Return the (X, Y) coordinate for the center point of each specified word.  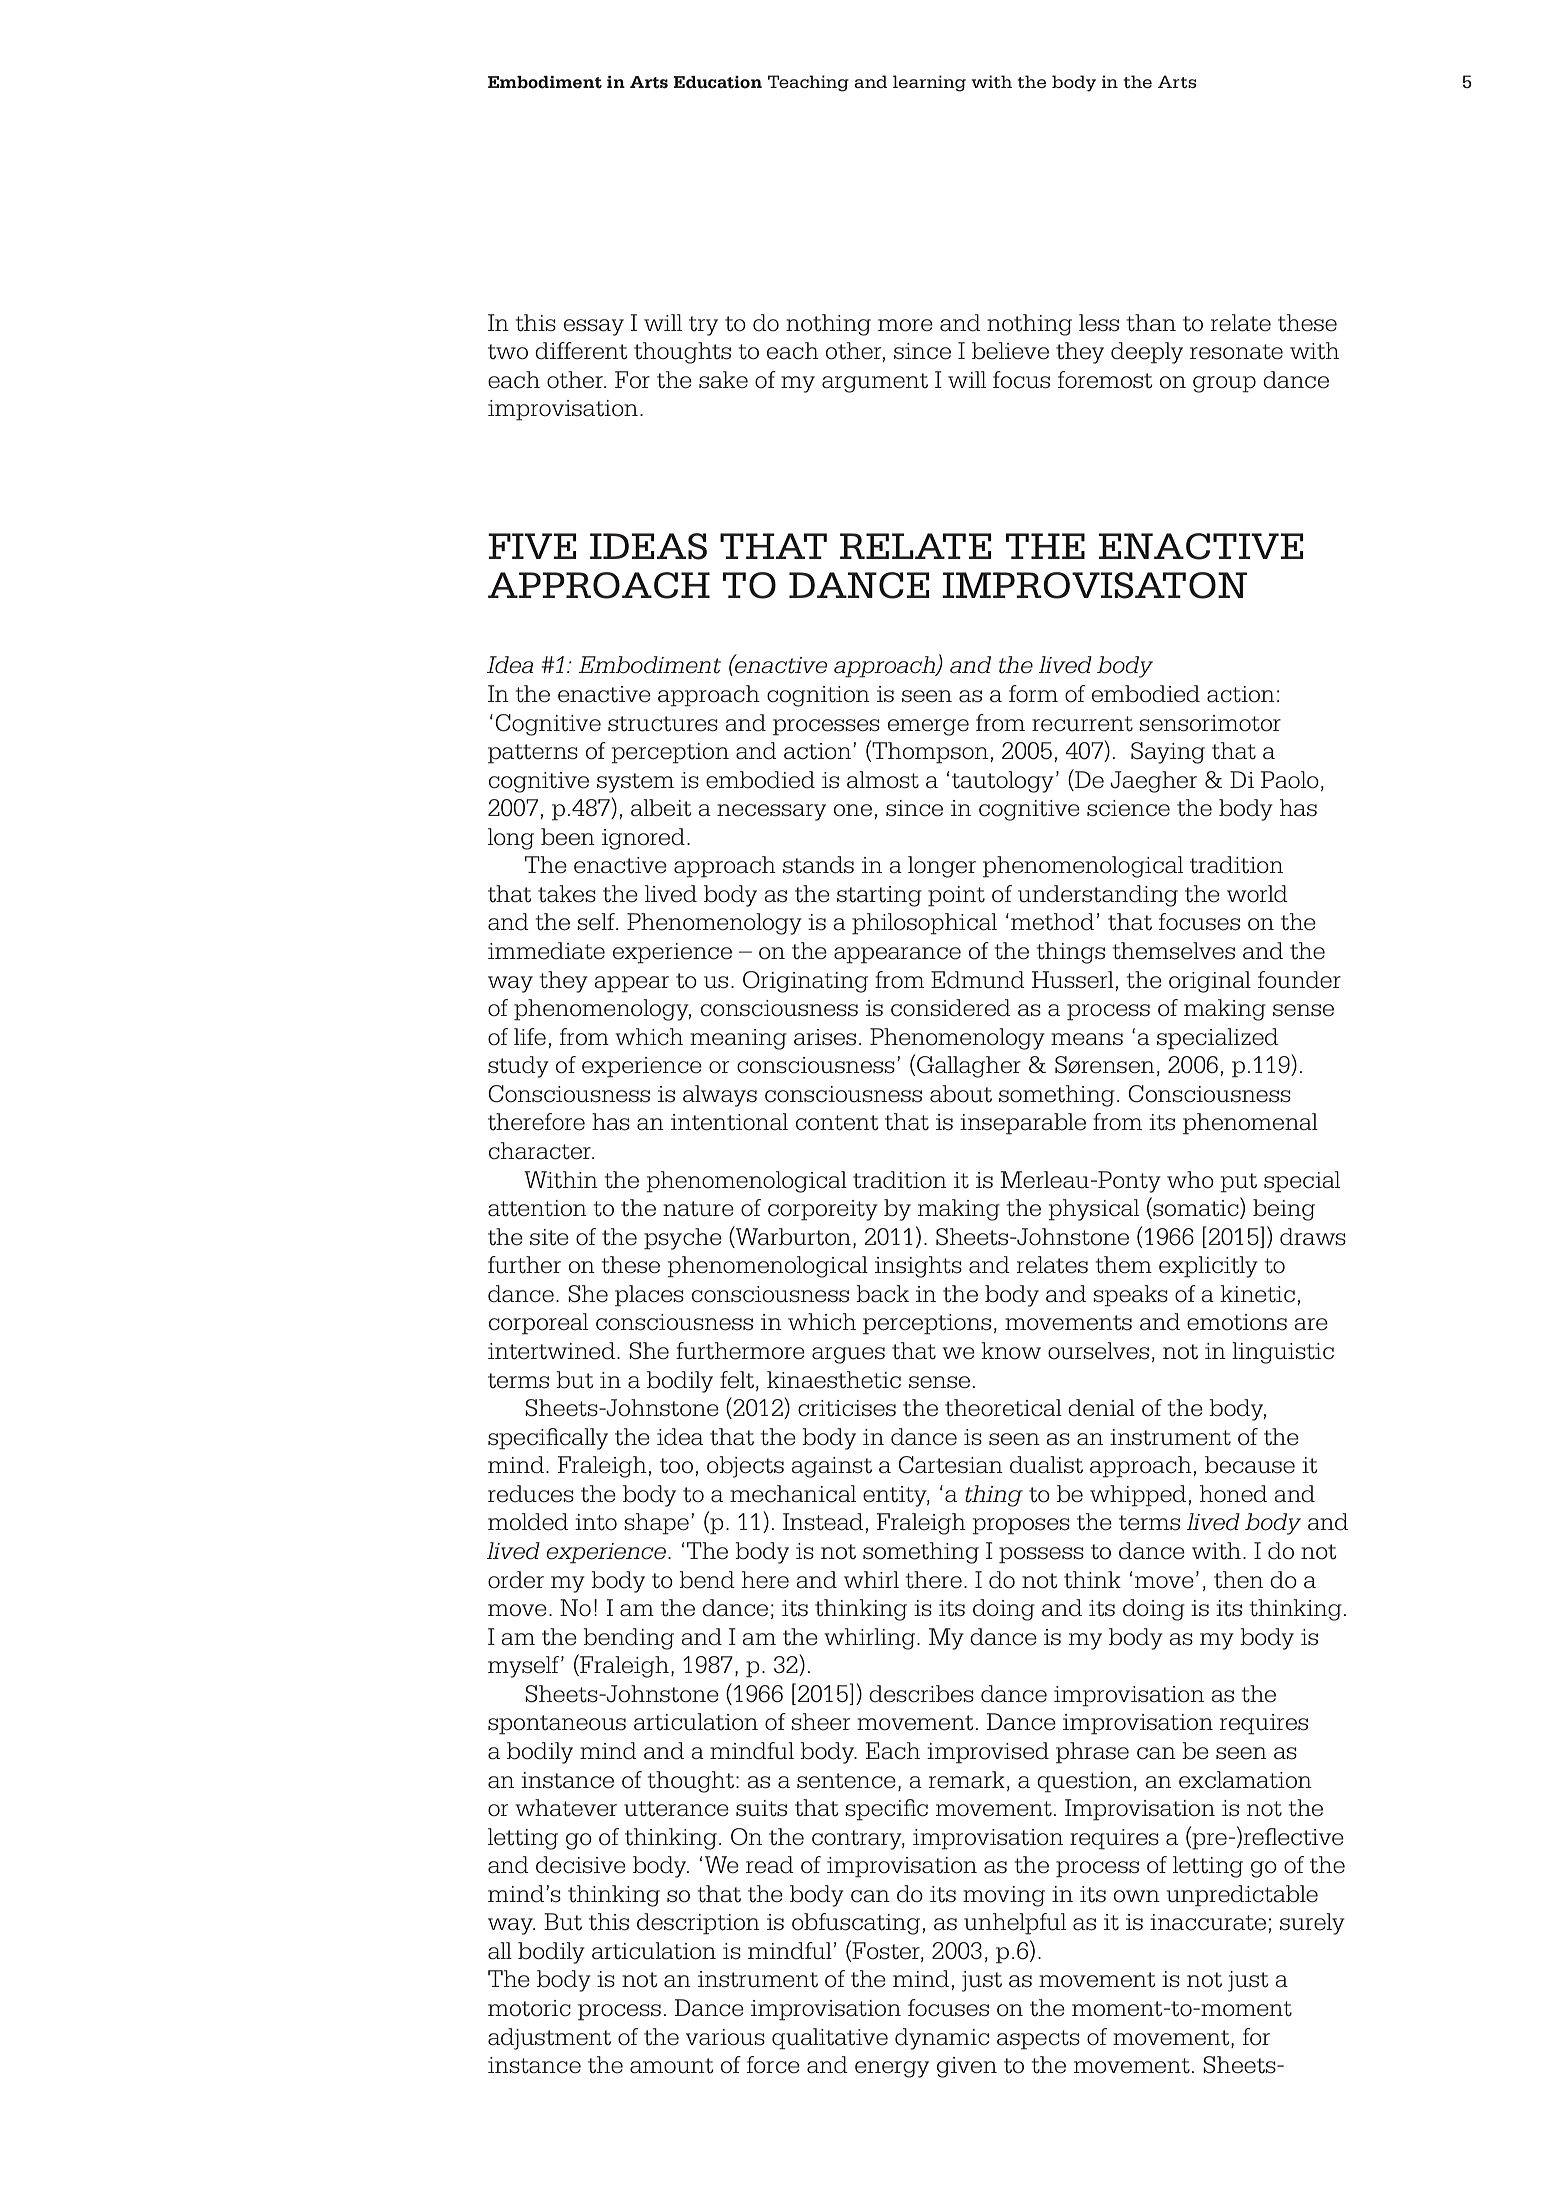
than (1151, 323)
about (961, 1094)
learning (929, 83)
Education (717, 82)
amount (671, 2066)
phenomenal (1250, 1124)
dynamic (942, 2039)
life (530, 1037)
